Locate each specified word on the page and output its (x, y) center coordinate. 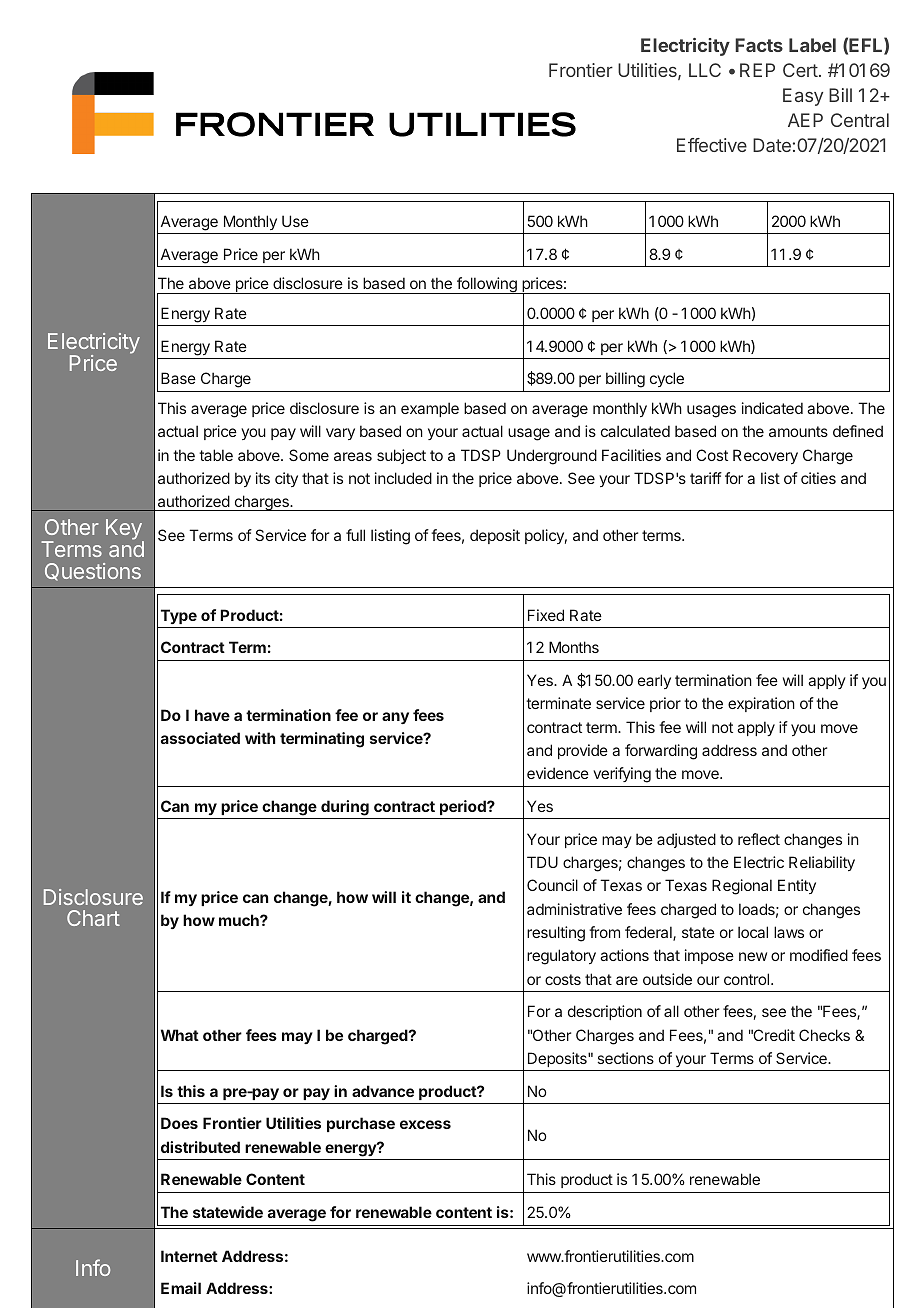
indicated (772, 408)
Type (179, 616)
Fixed (546, 615)
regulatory (561, 957)
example (430, 409)
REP (757, 70)
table (216, 455)
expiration (761, 704)
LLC (705, 70)
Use (295, 221)
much (240, 920)
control (748, 979)
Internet (189, 1256)
